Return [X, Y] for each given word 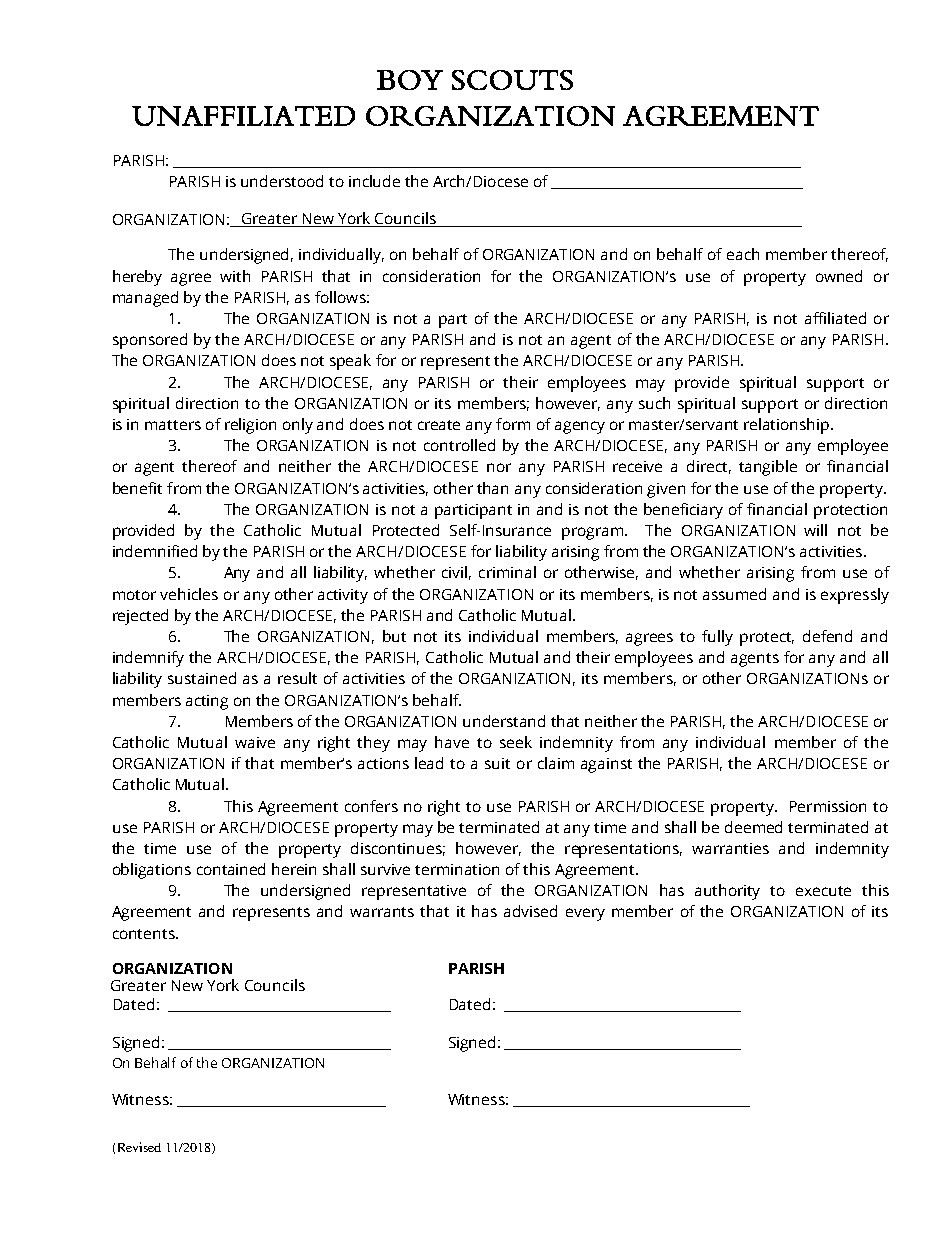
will [815, 530]
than [492, 488]
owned [839, 276]
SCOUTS [512, 80]
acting [207, 702]
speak [350, 362]
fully [717, 638]
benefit [137, 488]
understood [282, 181]
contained [231, 869]
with [235, 276]
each [743, 254]
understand [504, 721]
